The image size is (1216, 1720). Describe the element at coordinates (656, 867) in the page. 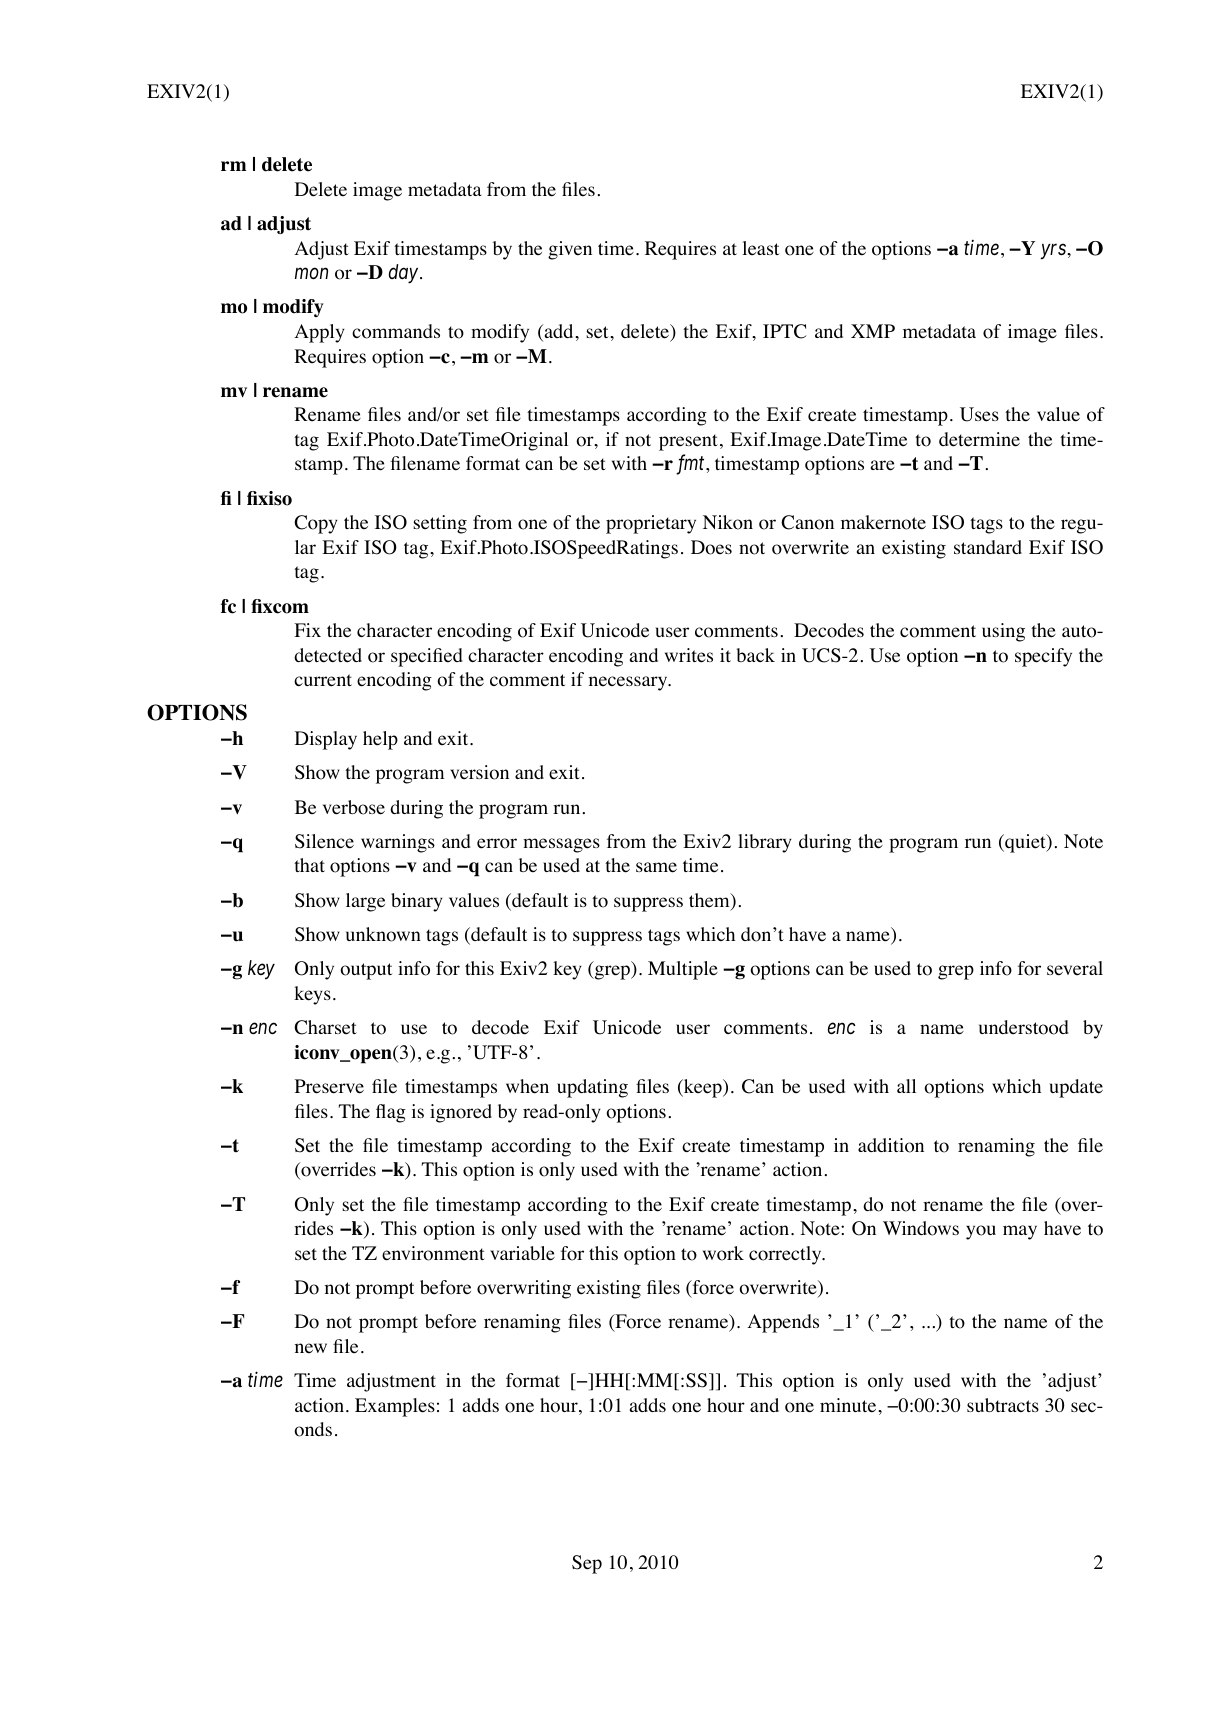

I see `same` at that location.
